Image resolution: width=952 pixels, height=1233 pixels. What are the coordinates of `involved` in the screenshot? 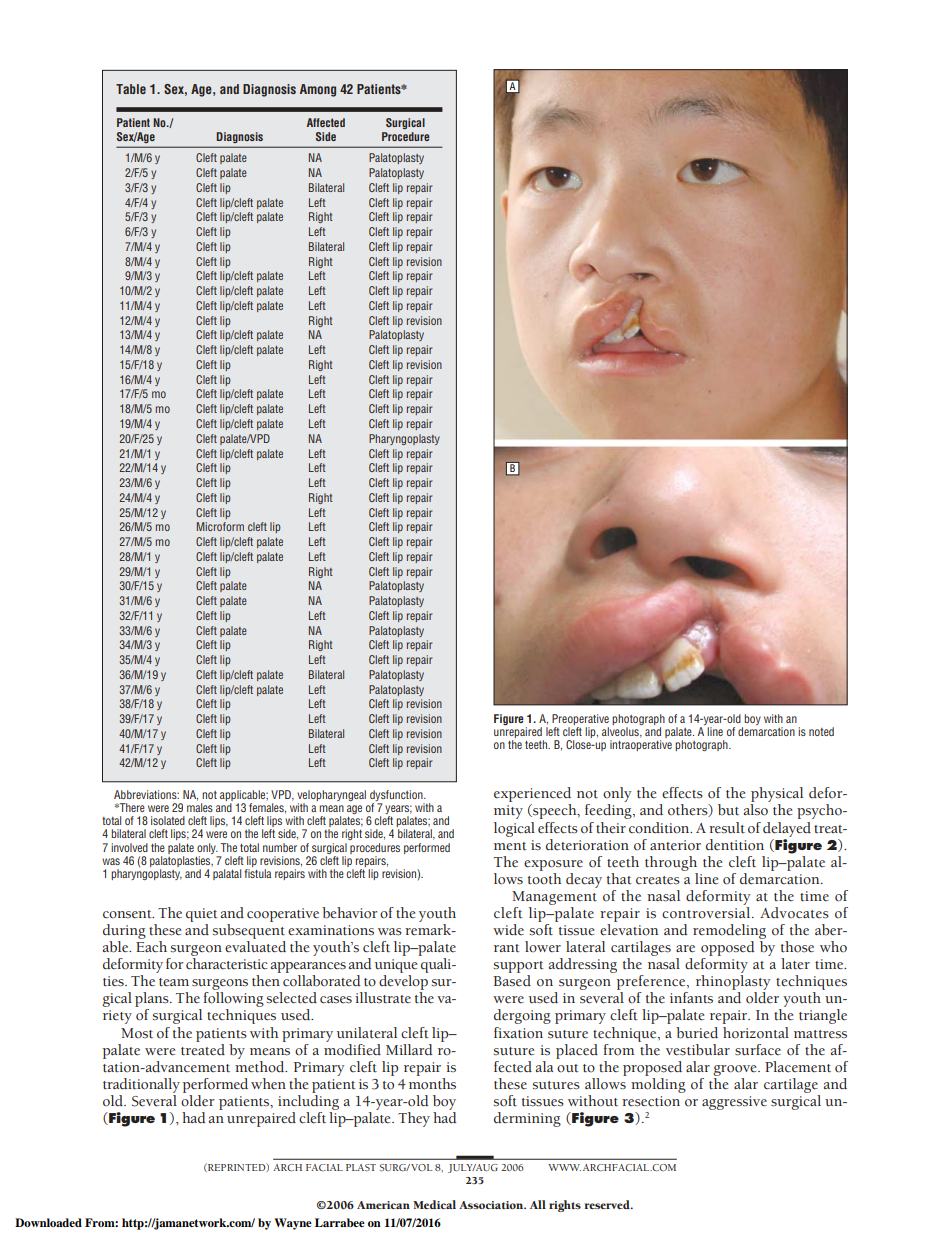 It's located at (129, 847).
